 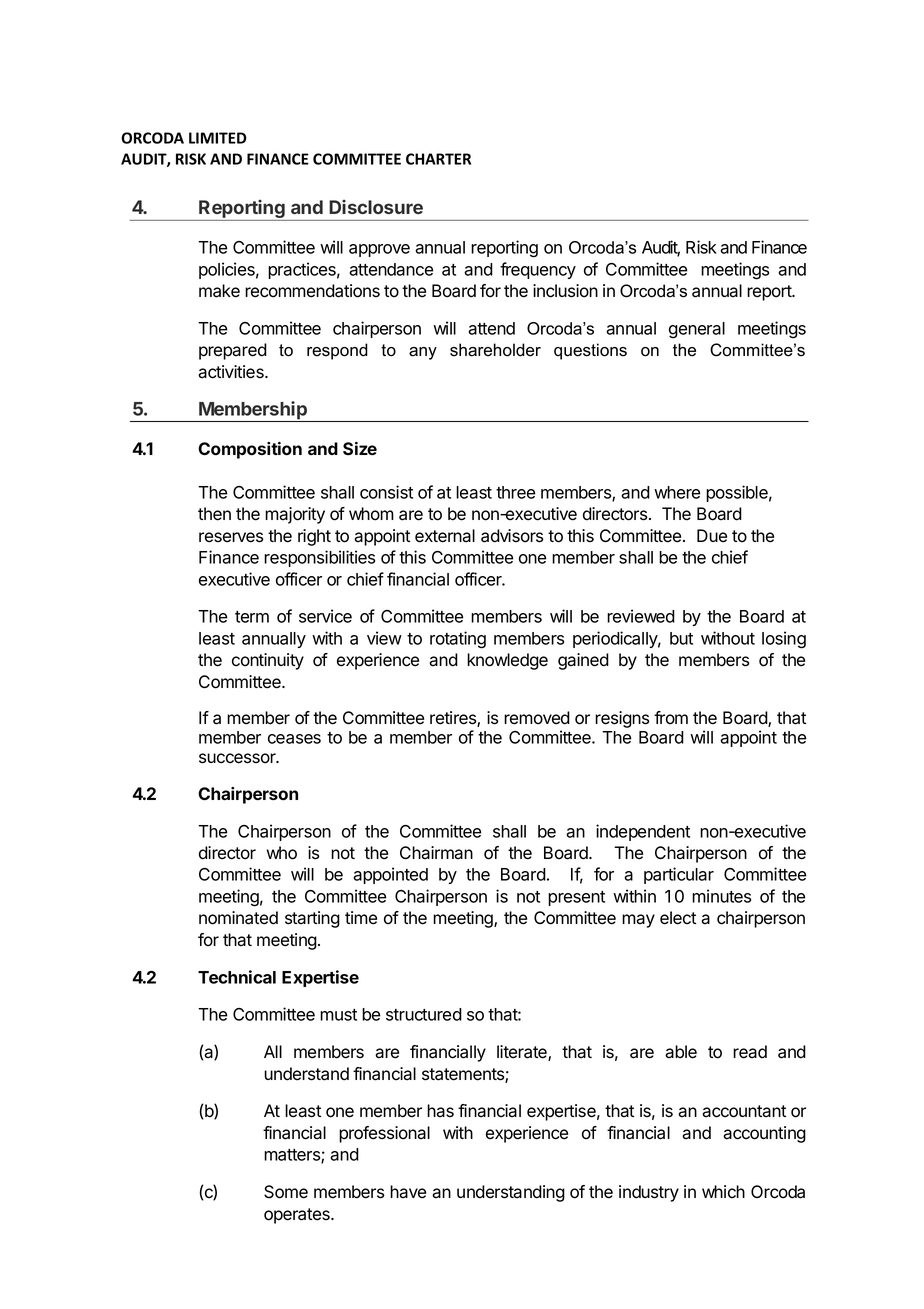 What do you see at coordinates (515, 492) in the screenshot?
I see `three` at bounding box center [515, 492].
